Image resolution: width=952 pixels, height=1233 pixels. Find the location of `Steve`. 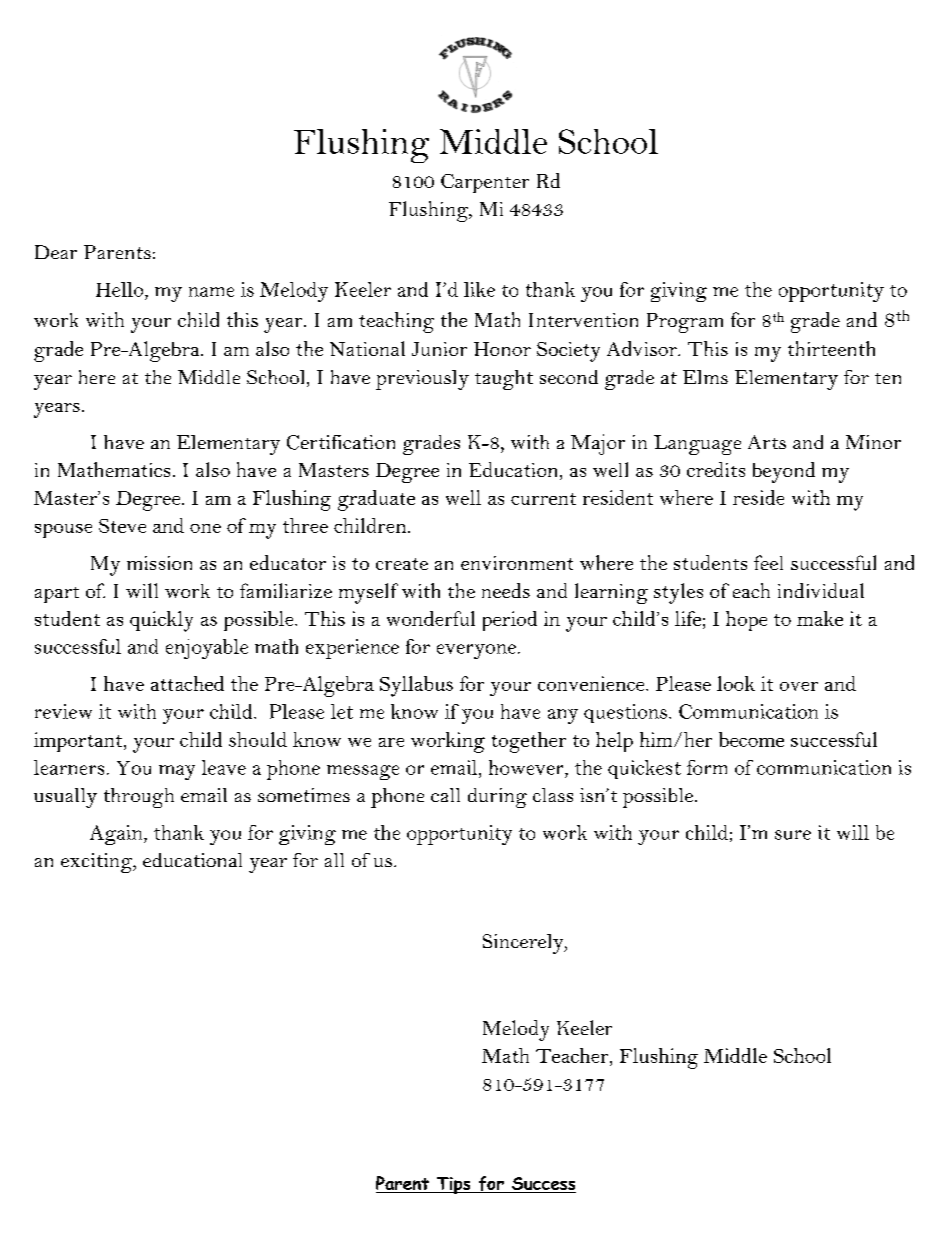

Steve is located at coordinates (122, 526).
